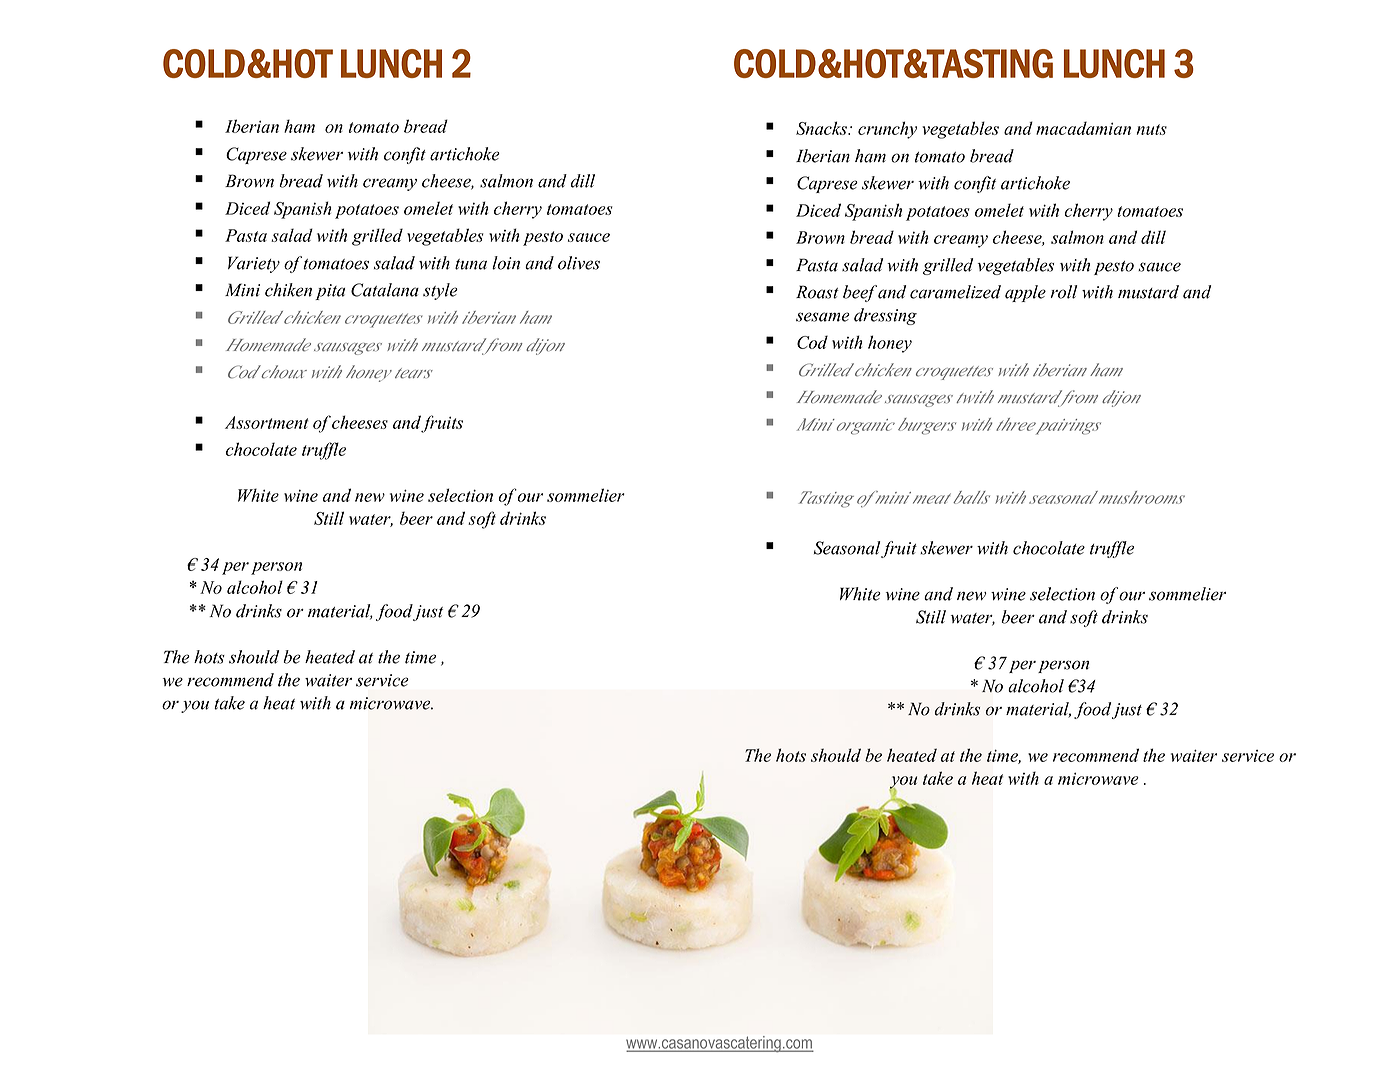  Describe the element at coordinates (885, 316) in the screenshot. I see `dressing` at that location.
